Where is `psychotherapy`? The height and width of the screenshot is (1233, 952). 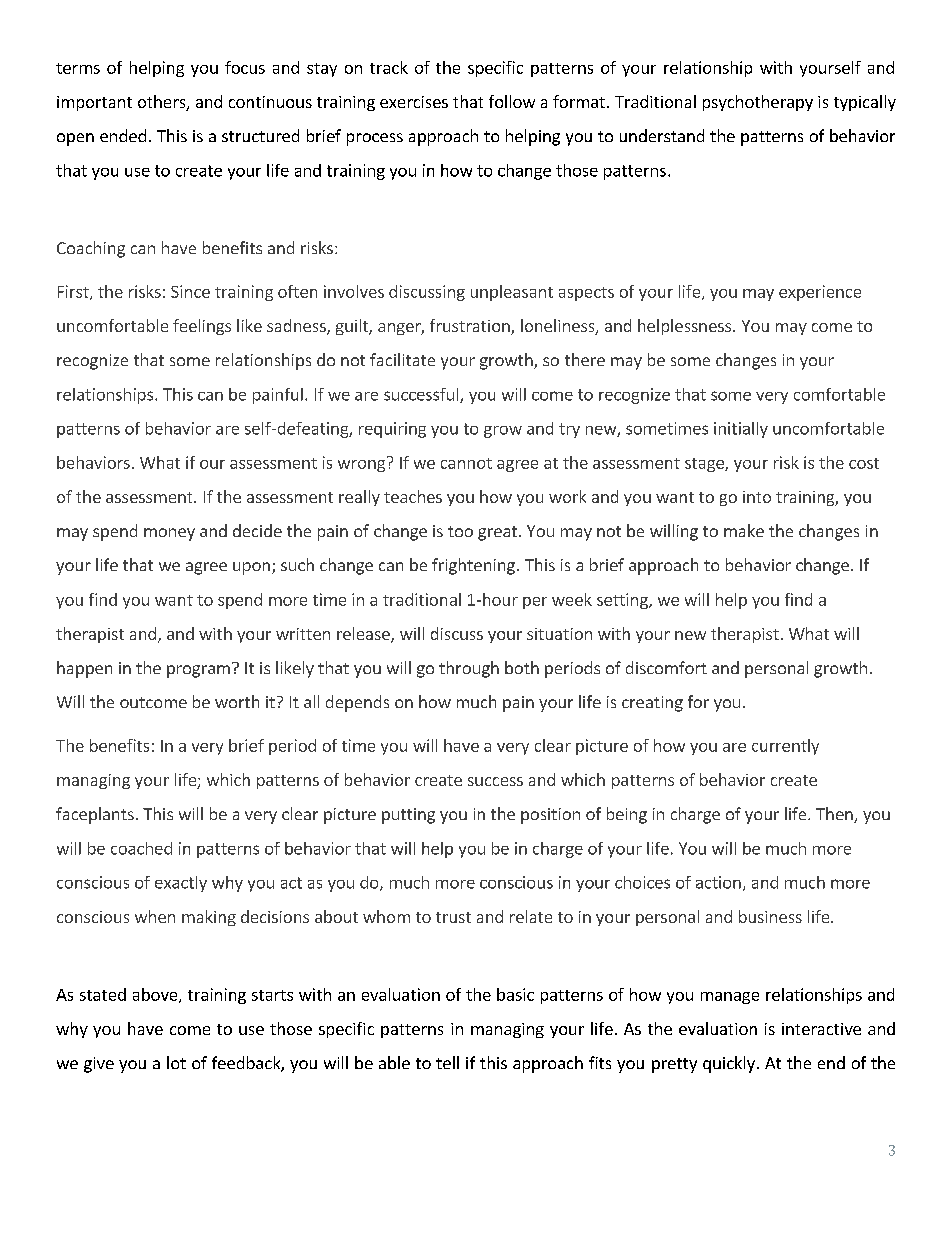 psychotherapy is located at coordinates (758, 103).
